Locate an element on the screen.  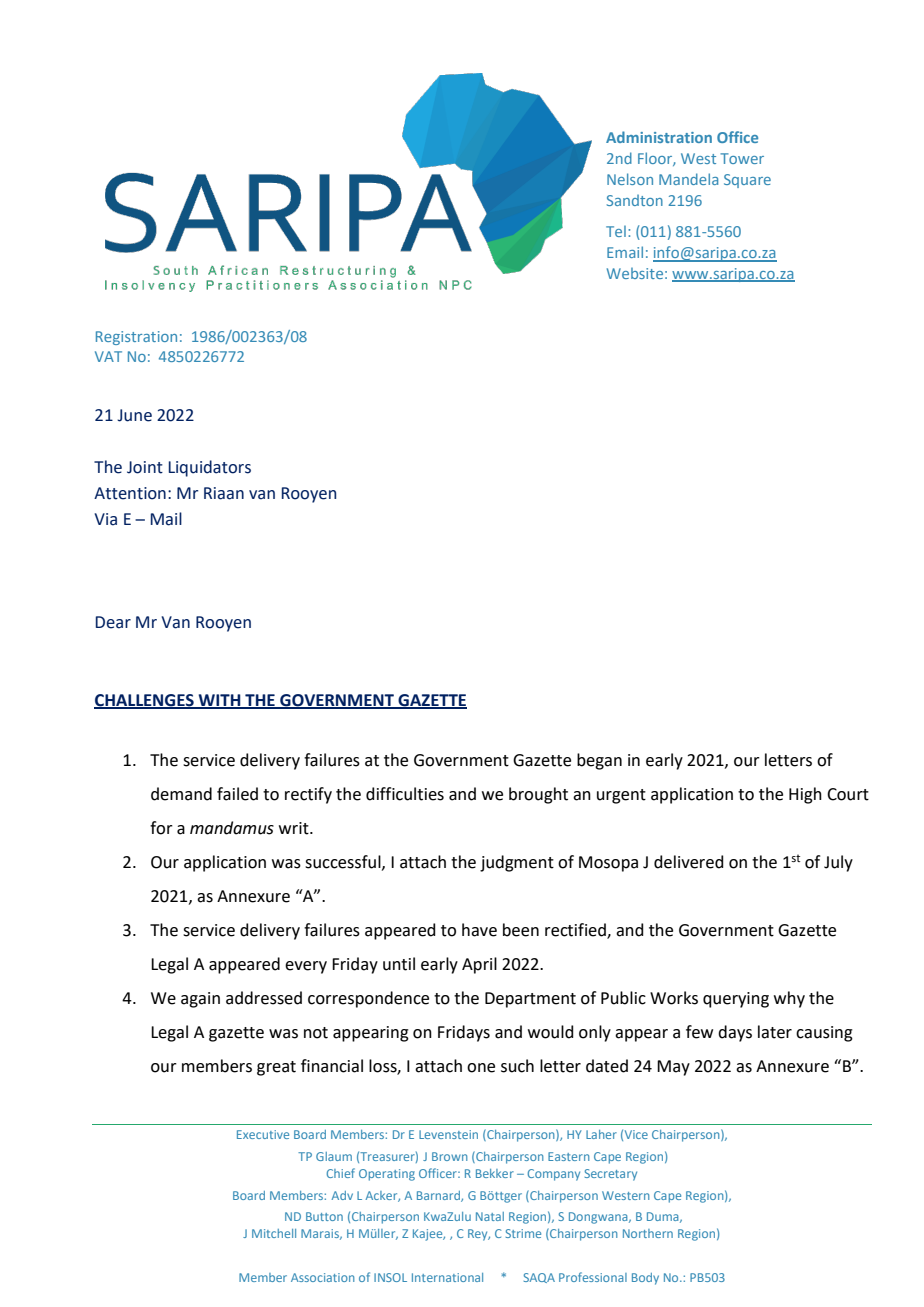
again is located at coordinates (200, 1000).
